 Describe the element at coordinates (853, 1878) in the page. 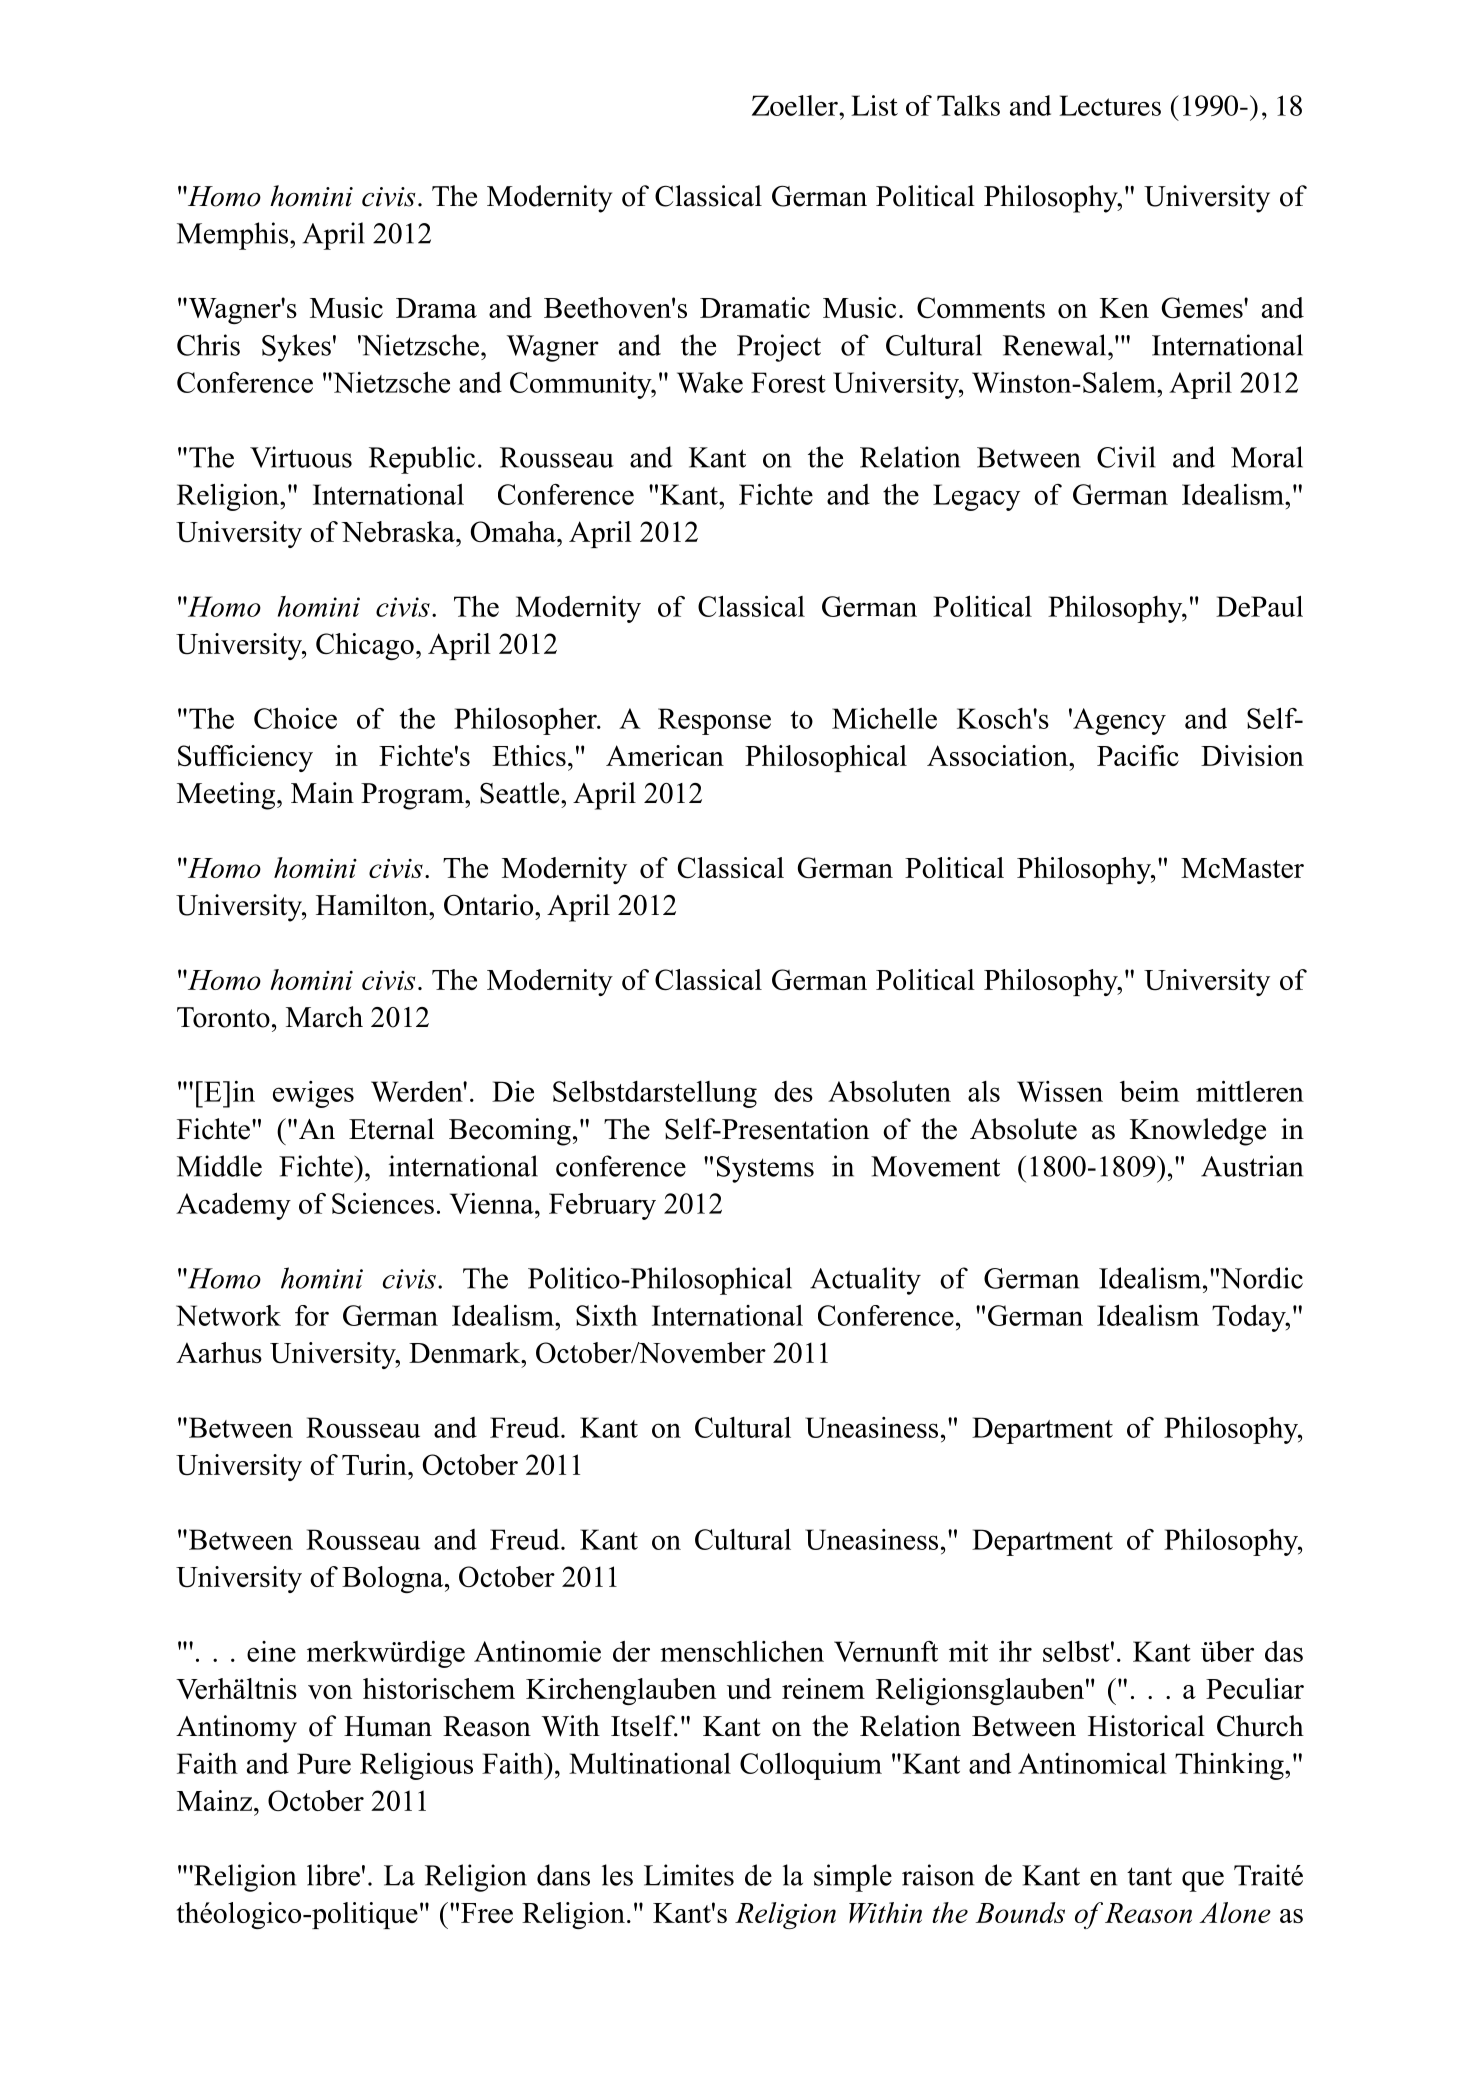

I see `simple` at that location.
